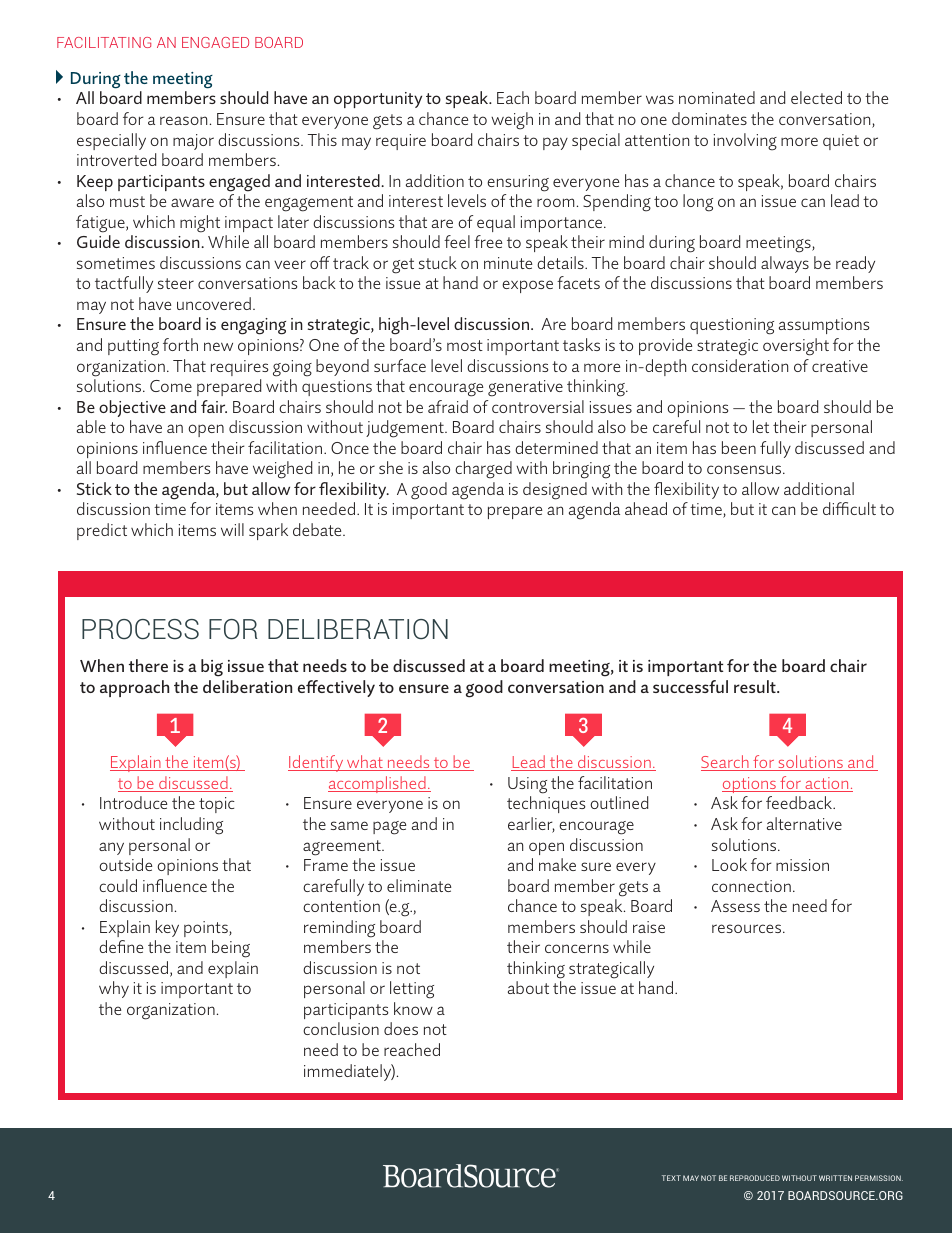 This page has height=1233, width=952. I want to click on opportunity, so click(378, 100).
